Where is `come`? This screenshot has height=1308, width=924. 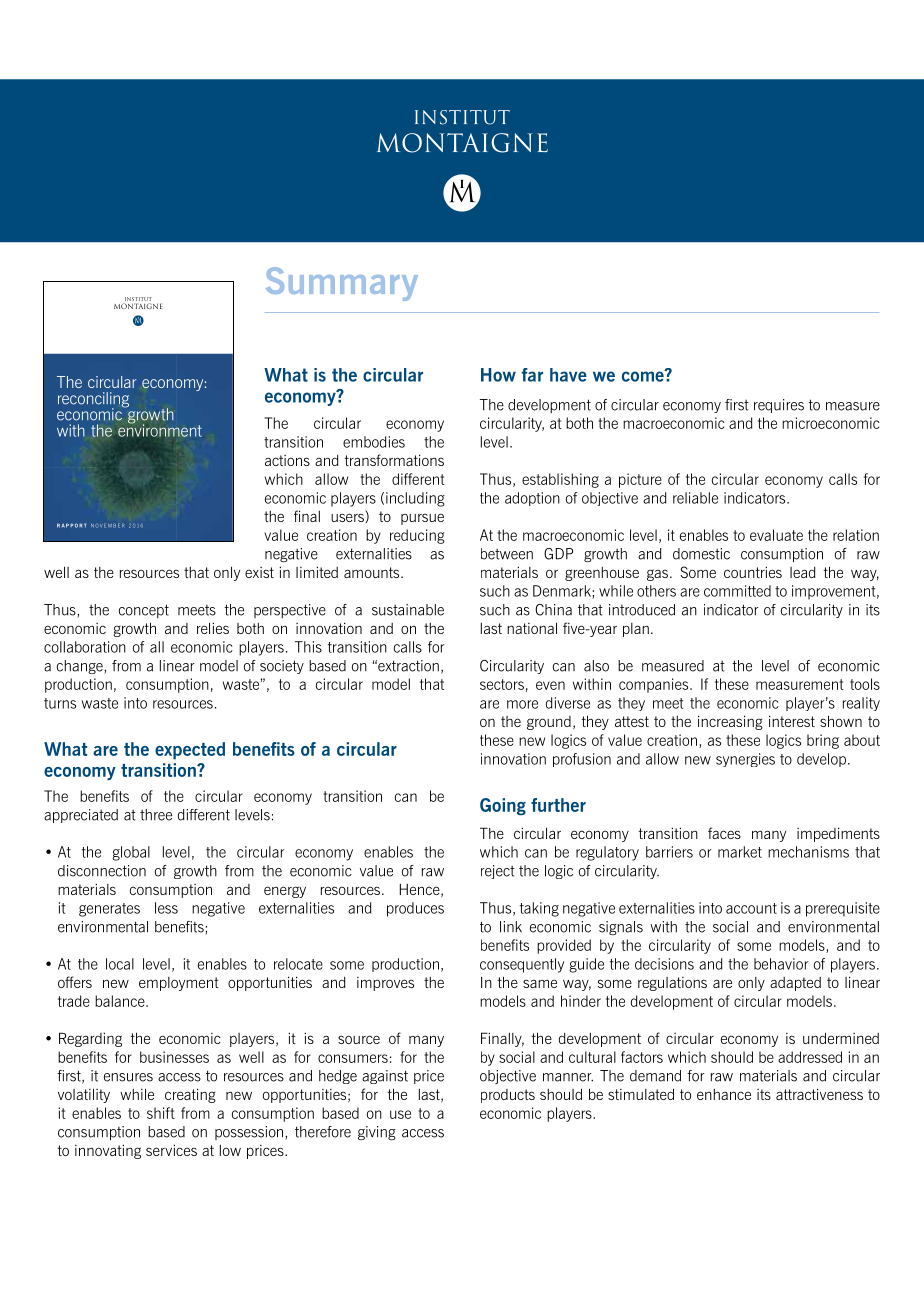
come is located at coordinates (644, 375).
